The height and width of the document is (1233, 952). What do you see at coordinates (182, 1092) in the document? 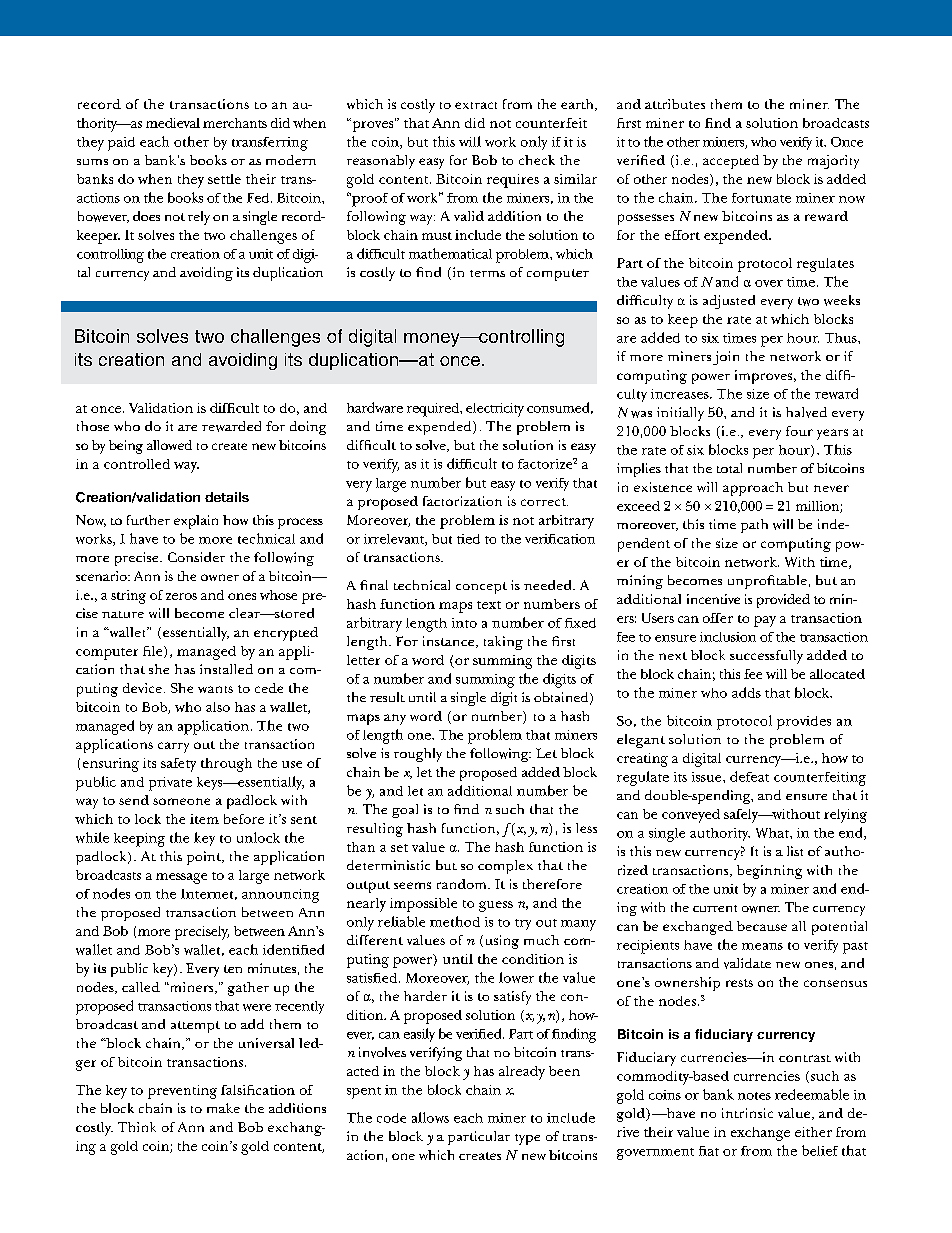
I see `preventing` at bounding box center [182, 1092].
